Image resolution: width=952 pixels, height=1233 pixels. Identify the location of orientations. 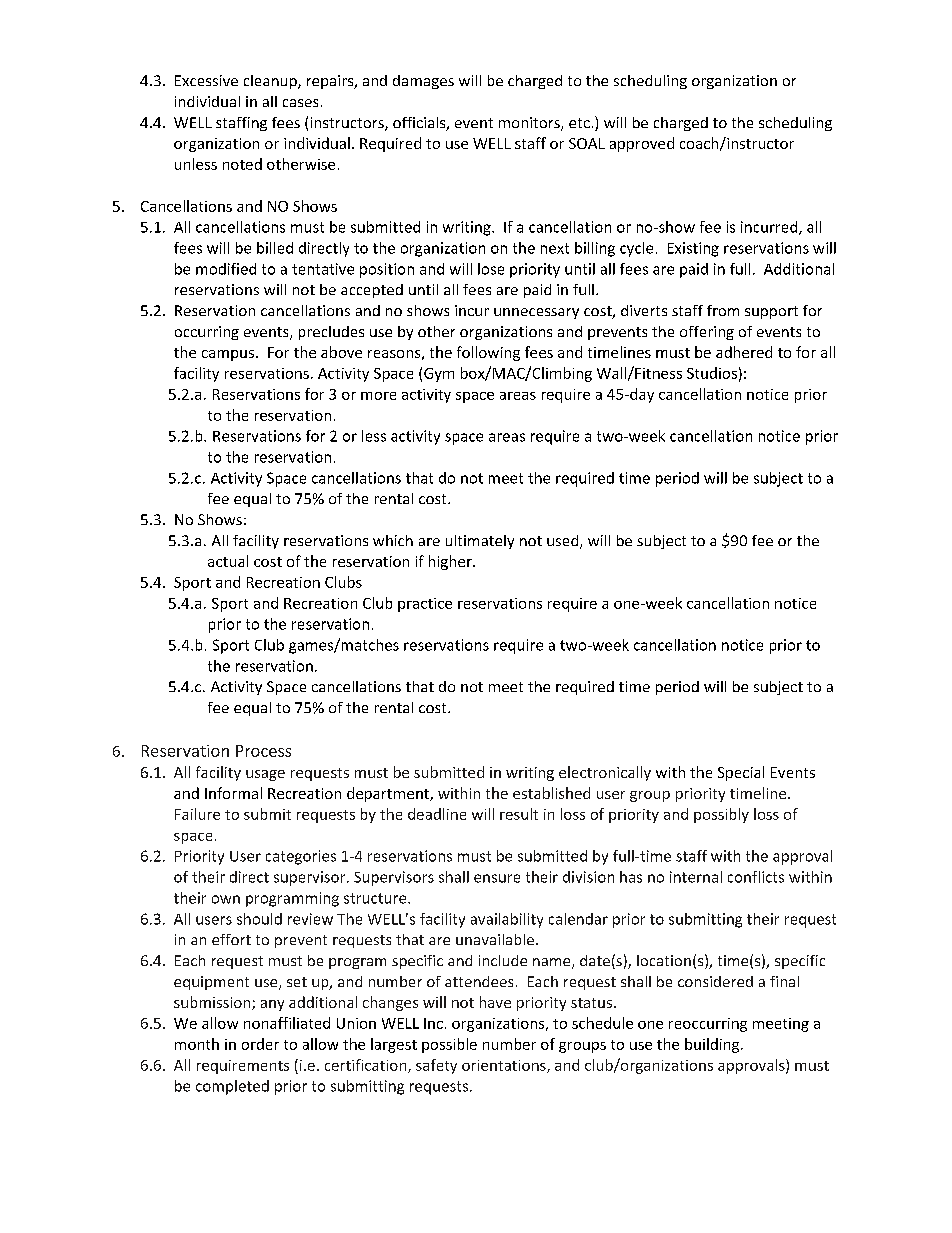
(505, 1066).
